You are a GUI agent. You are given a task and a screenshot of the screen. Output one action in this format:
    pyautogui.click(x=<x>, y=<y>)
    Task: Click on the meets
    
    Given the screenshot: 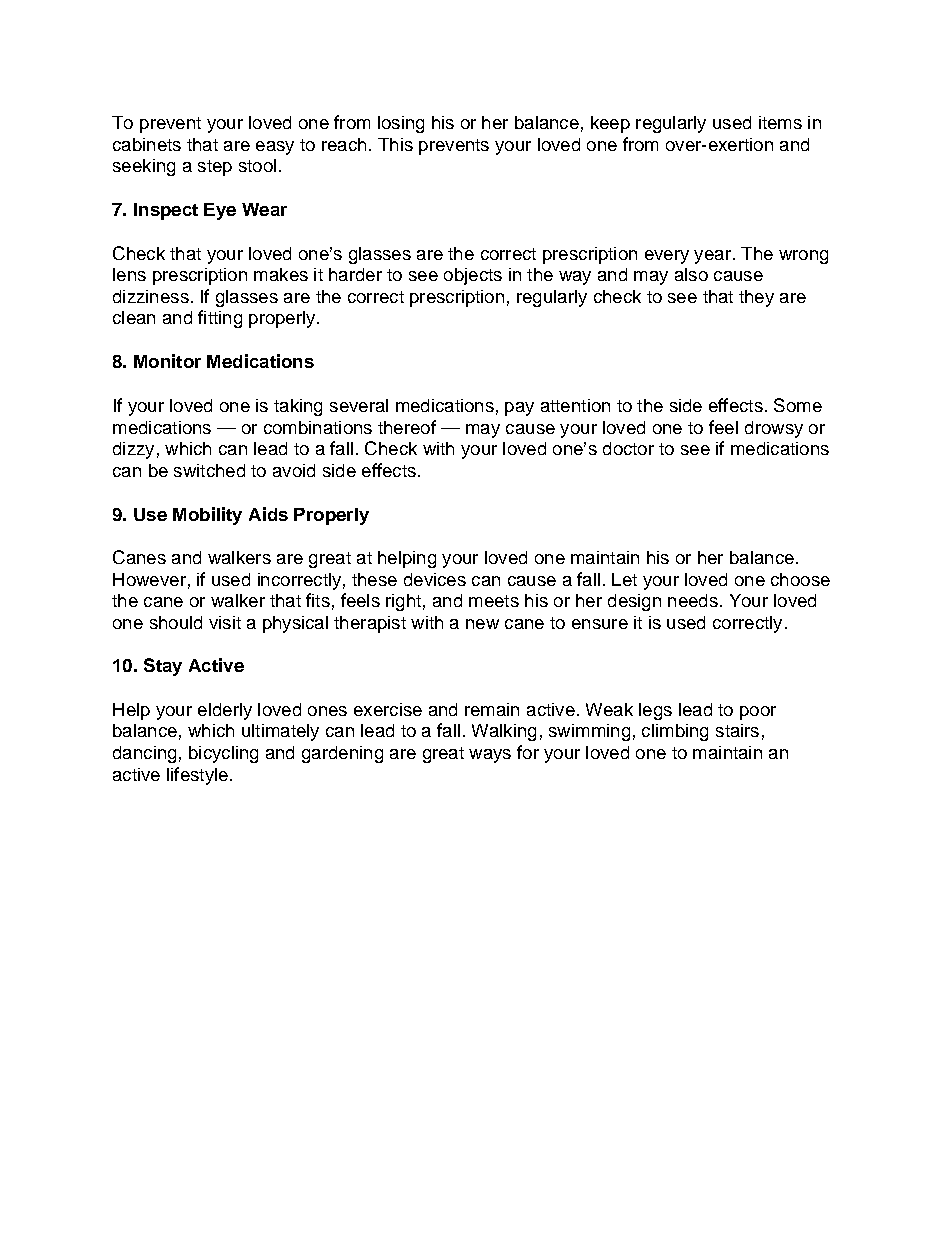 What is the action you would take?
    pyautogui.click(x=494, y=601)
